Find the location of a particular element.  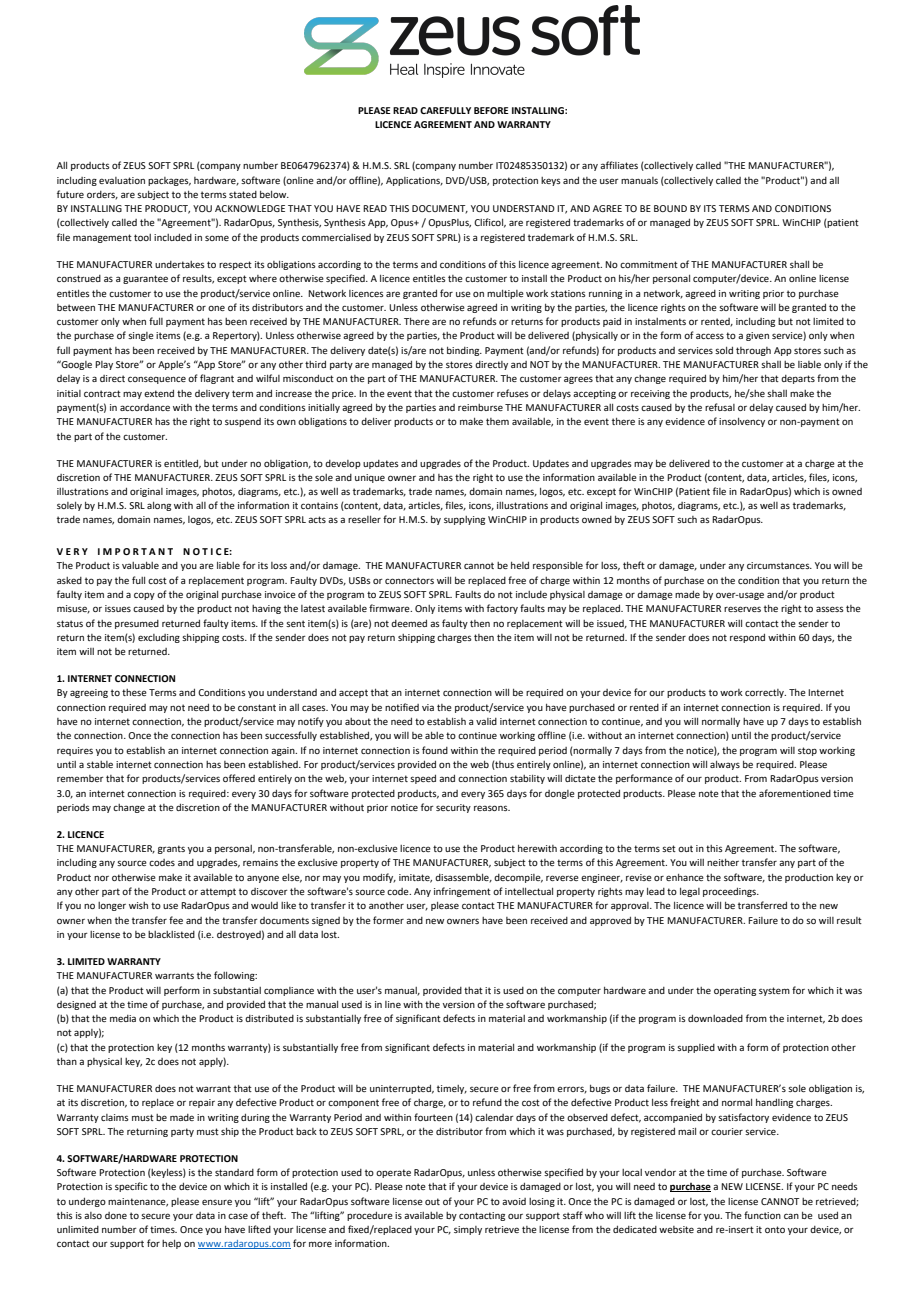

packages is located at coordinates (169, 181).
